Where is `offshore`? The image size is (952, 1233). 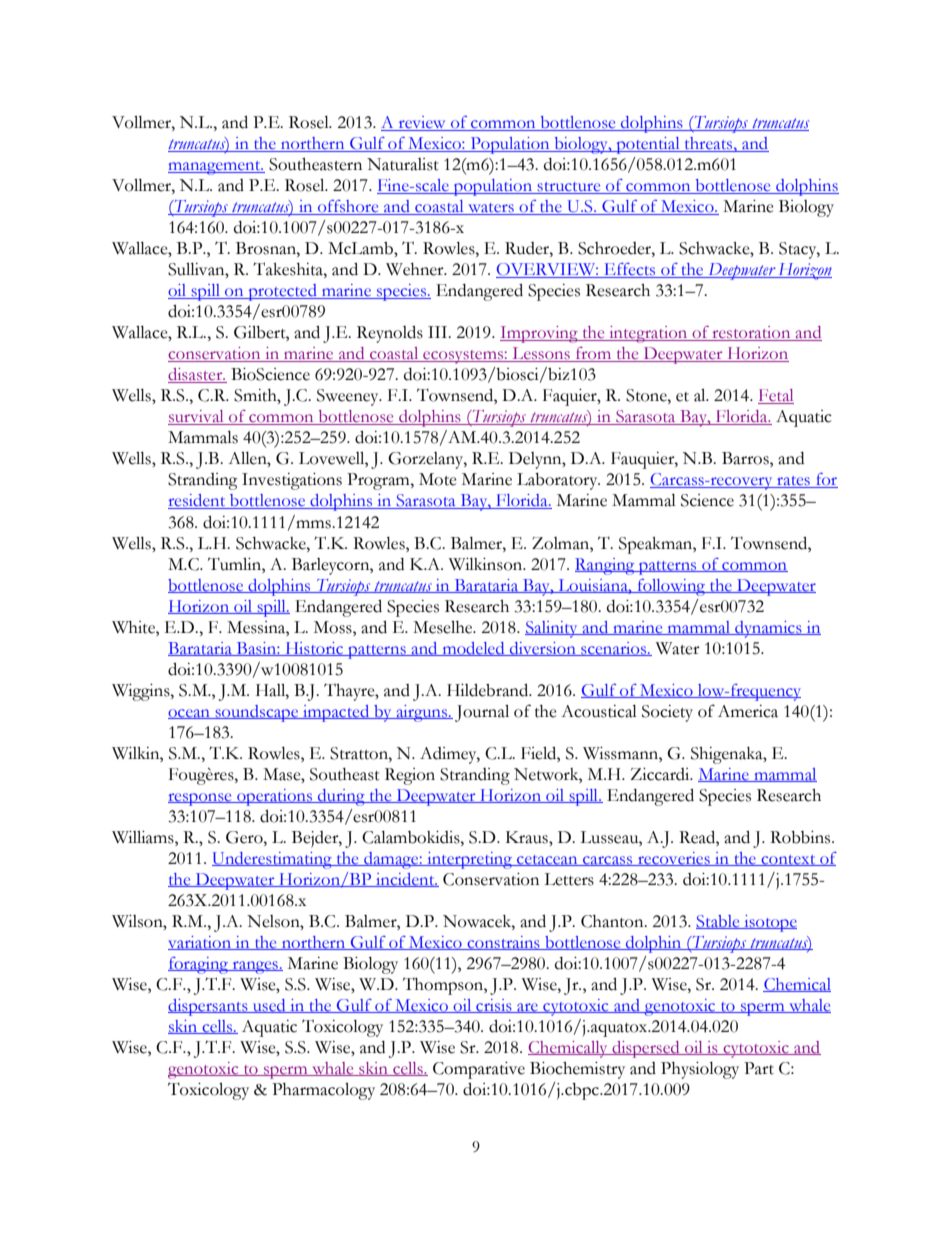
offshore is located at coordinates (348, 207).
